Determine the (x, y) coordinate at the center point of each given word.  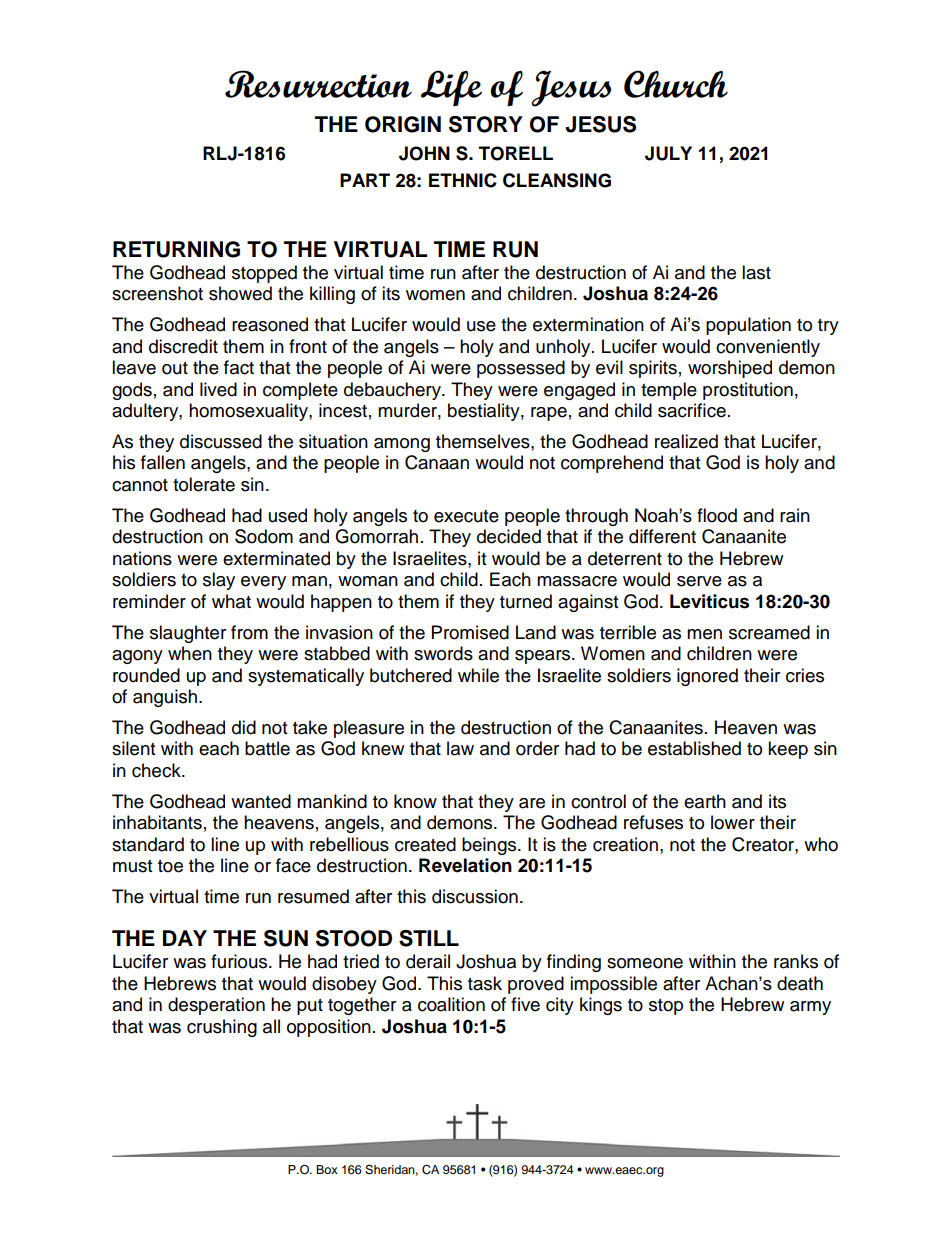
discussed (221, 441)
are (532, 803)
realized (686, 441)
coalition (451, 1004)
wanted (261, 801)
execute (466, 516)
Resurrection (318, 84)
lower (733, 822)
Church (676, 84)
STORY (486, 124)
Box (327, 1169)
